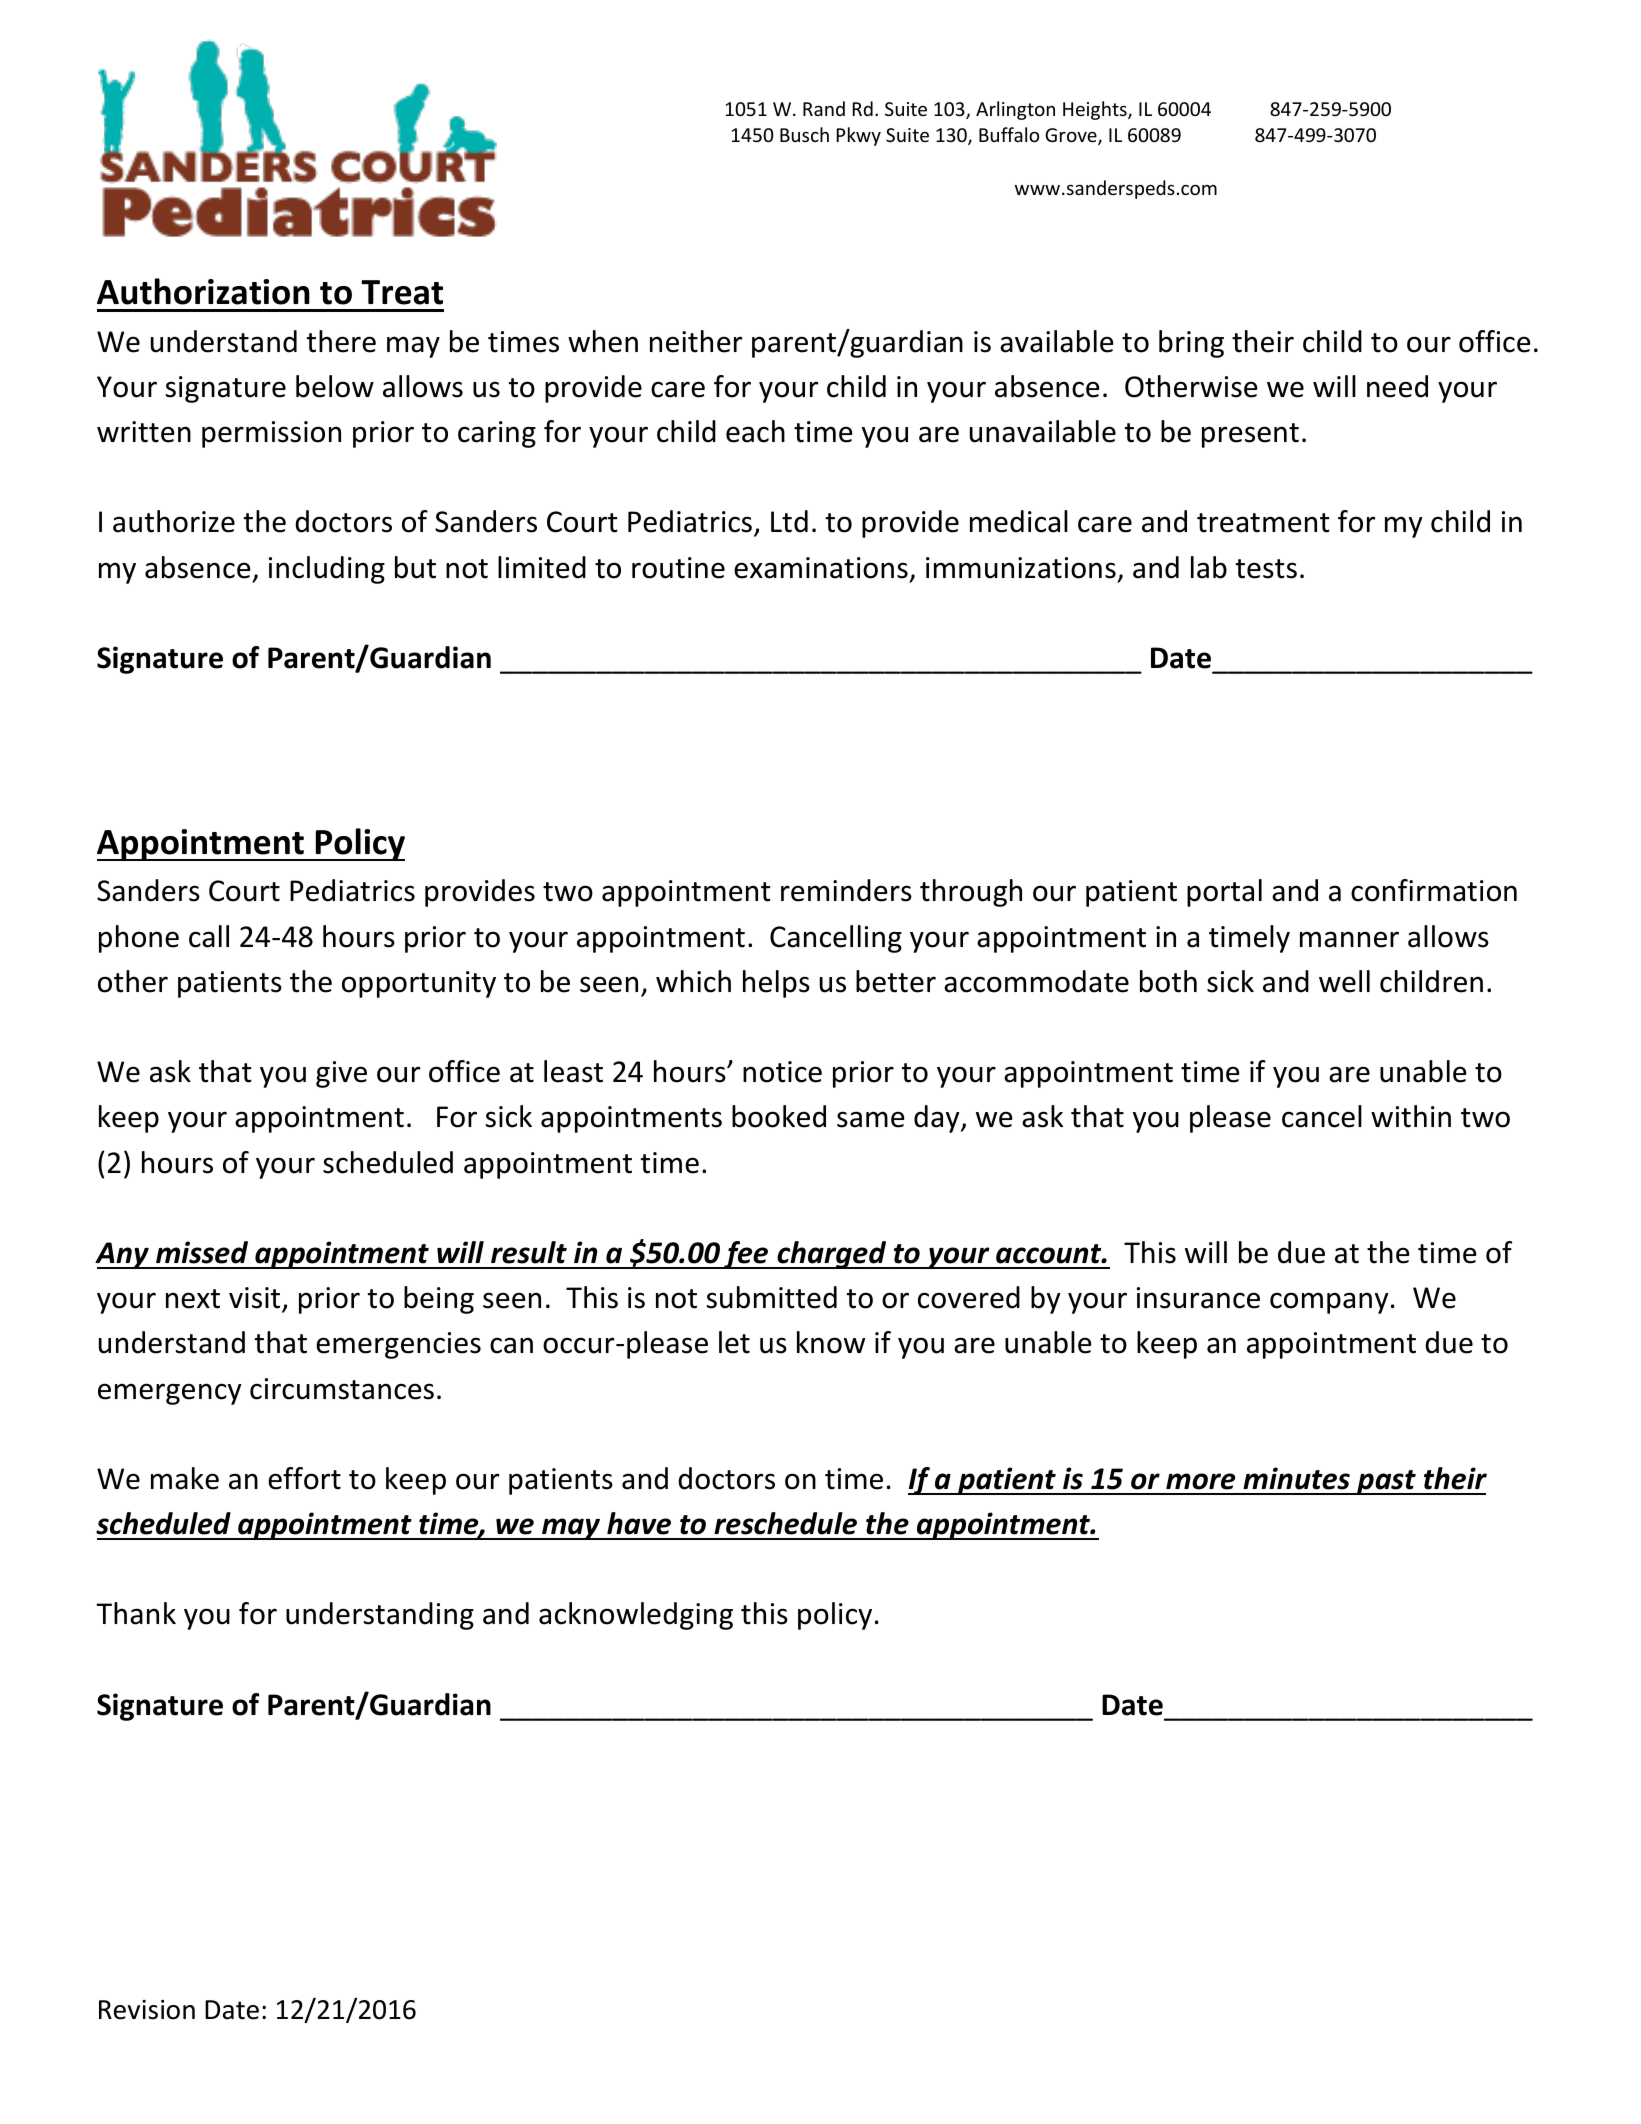 The image size is (1641, 2124). Describe the element at coordinates (1200, 1481) in the screenshot. I see `more` at that location.
